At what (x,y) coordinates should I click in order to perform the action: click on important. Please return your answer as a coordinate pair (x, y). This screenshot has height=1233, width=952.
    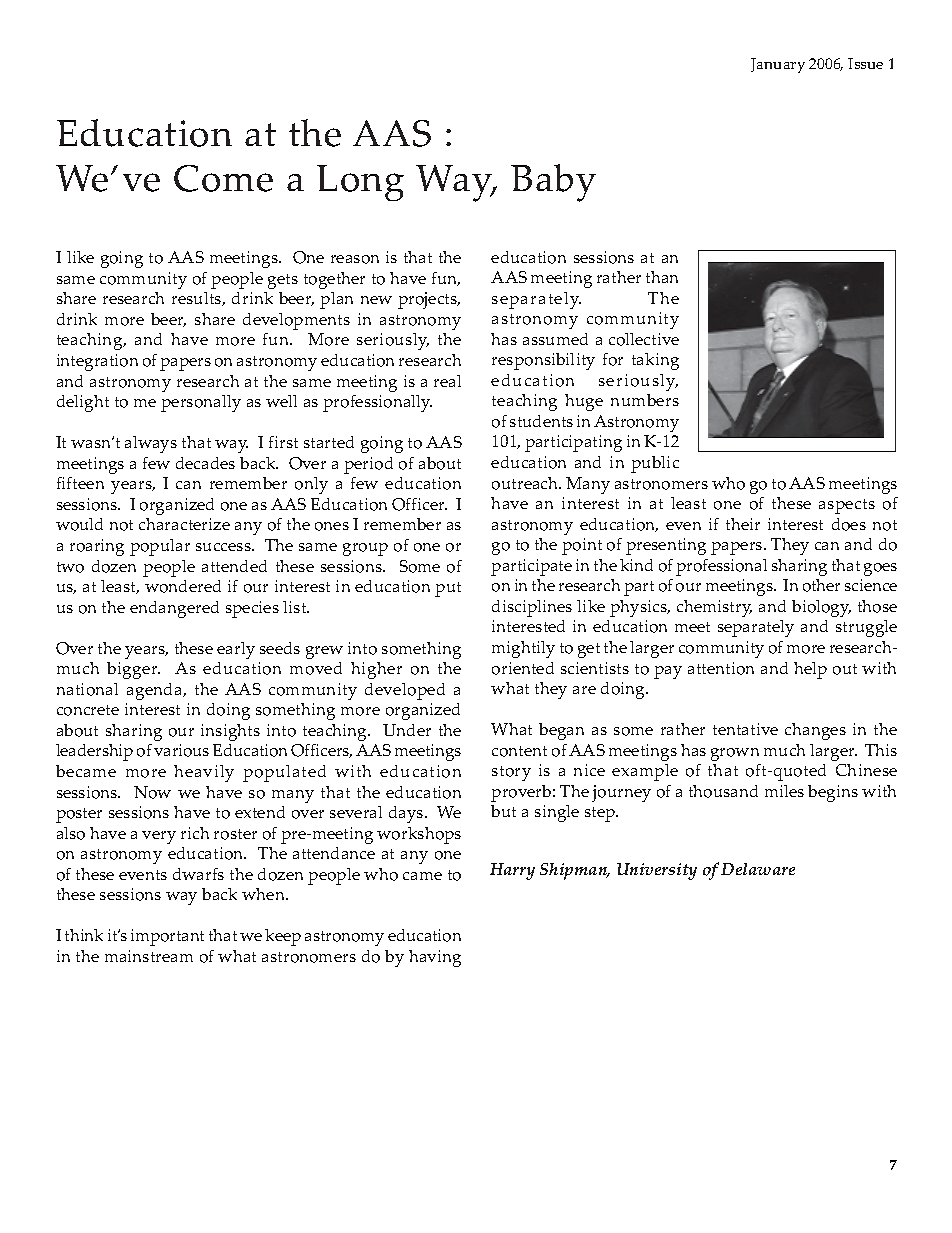
    Looking at the image, I should click on (167, 937).
